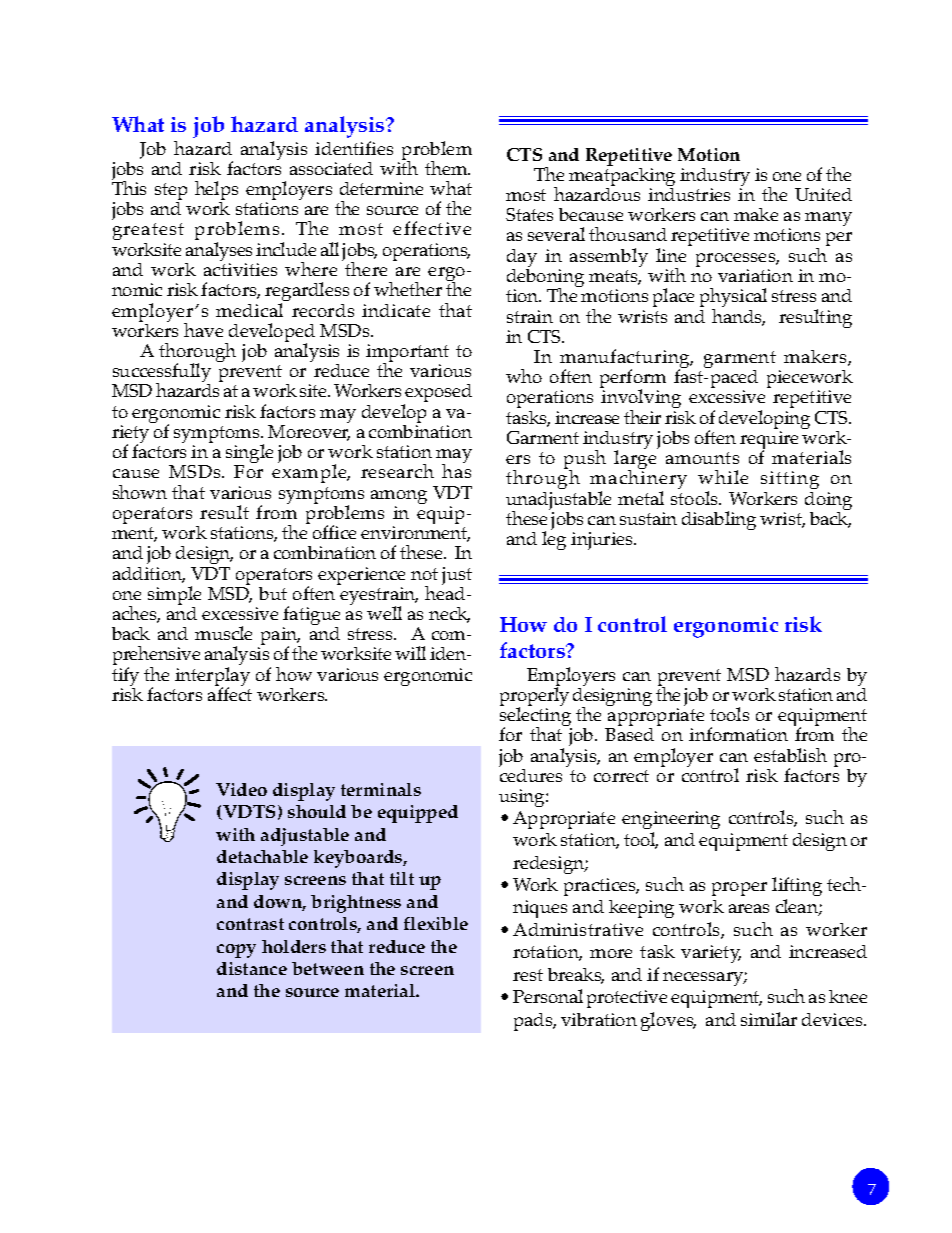  What do you see at coordinates (529, 214) in the screenshot?
I see `States` at bounding box center [529, 214].
